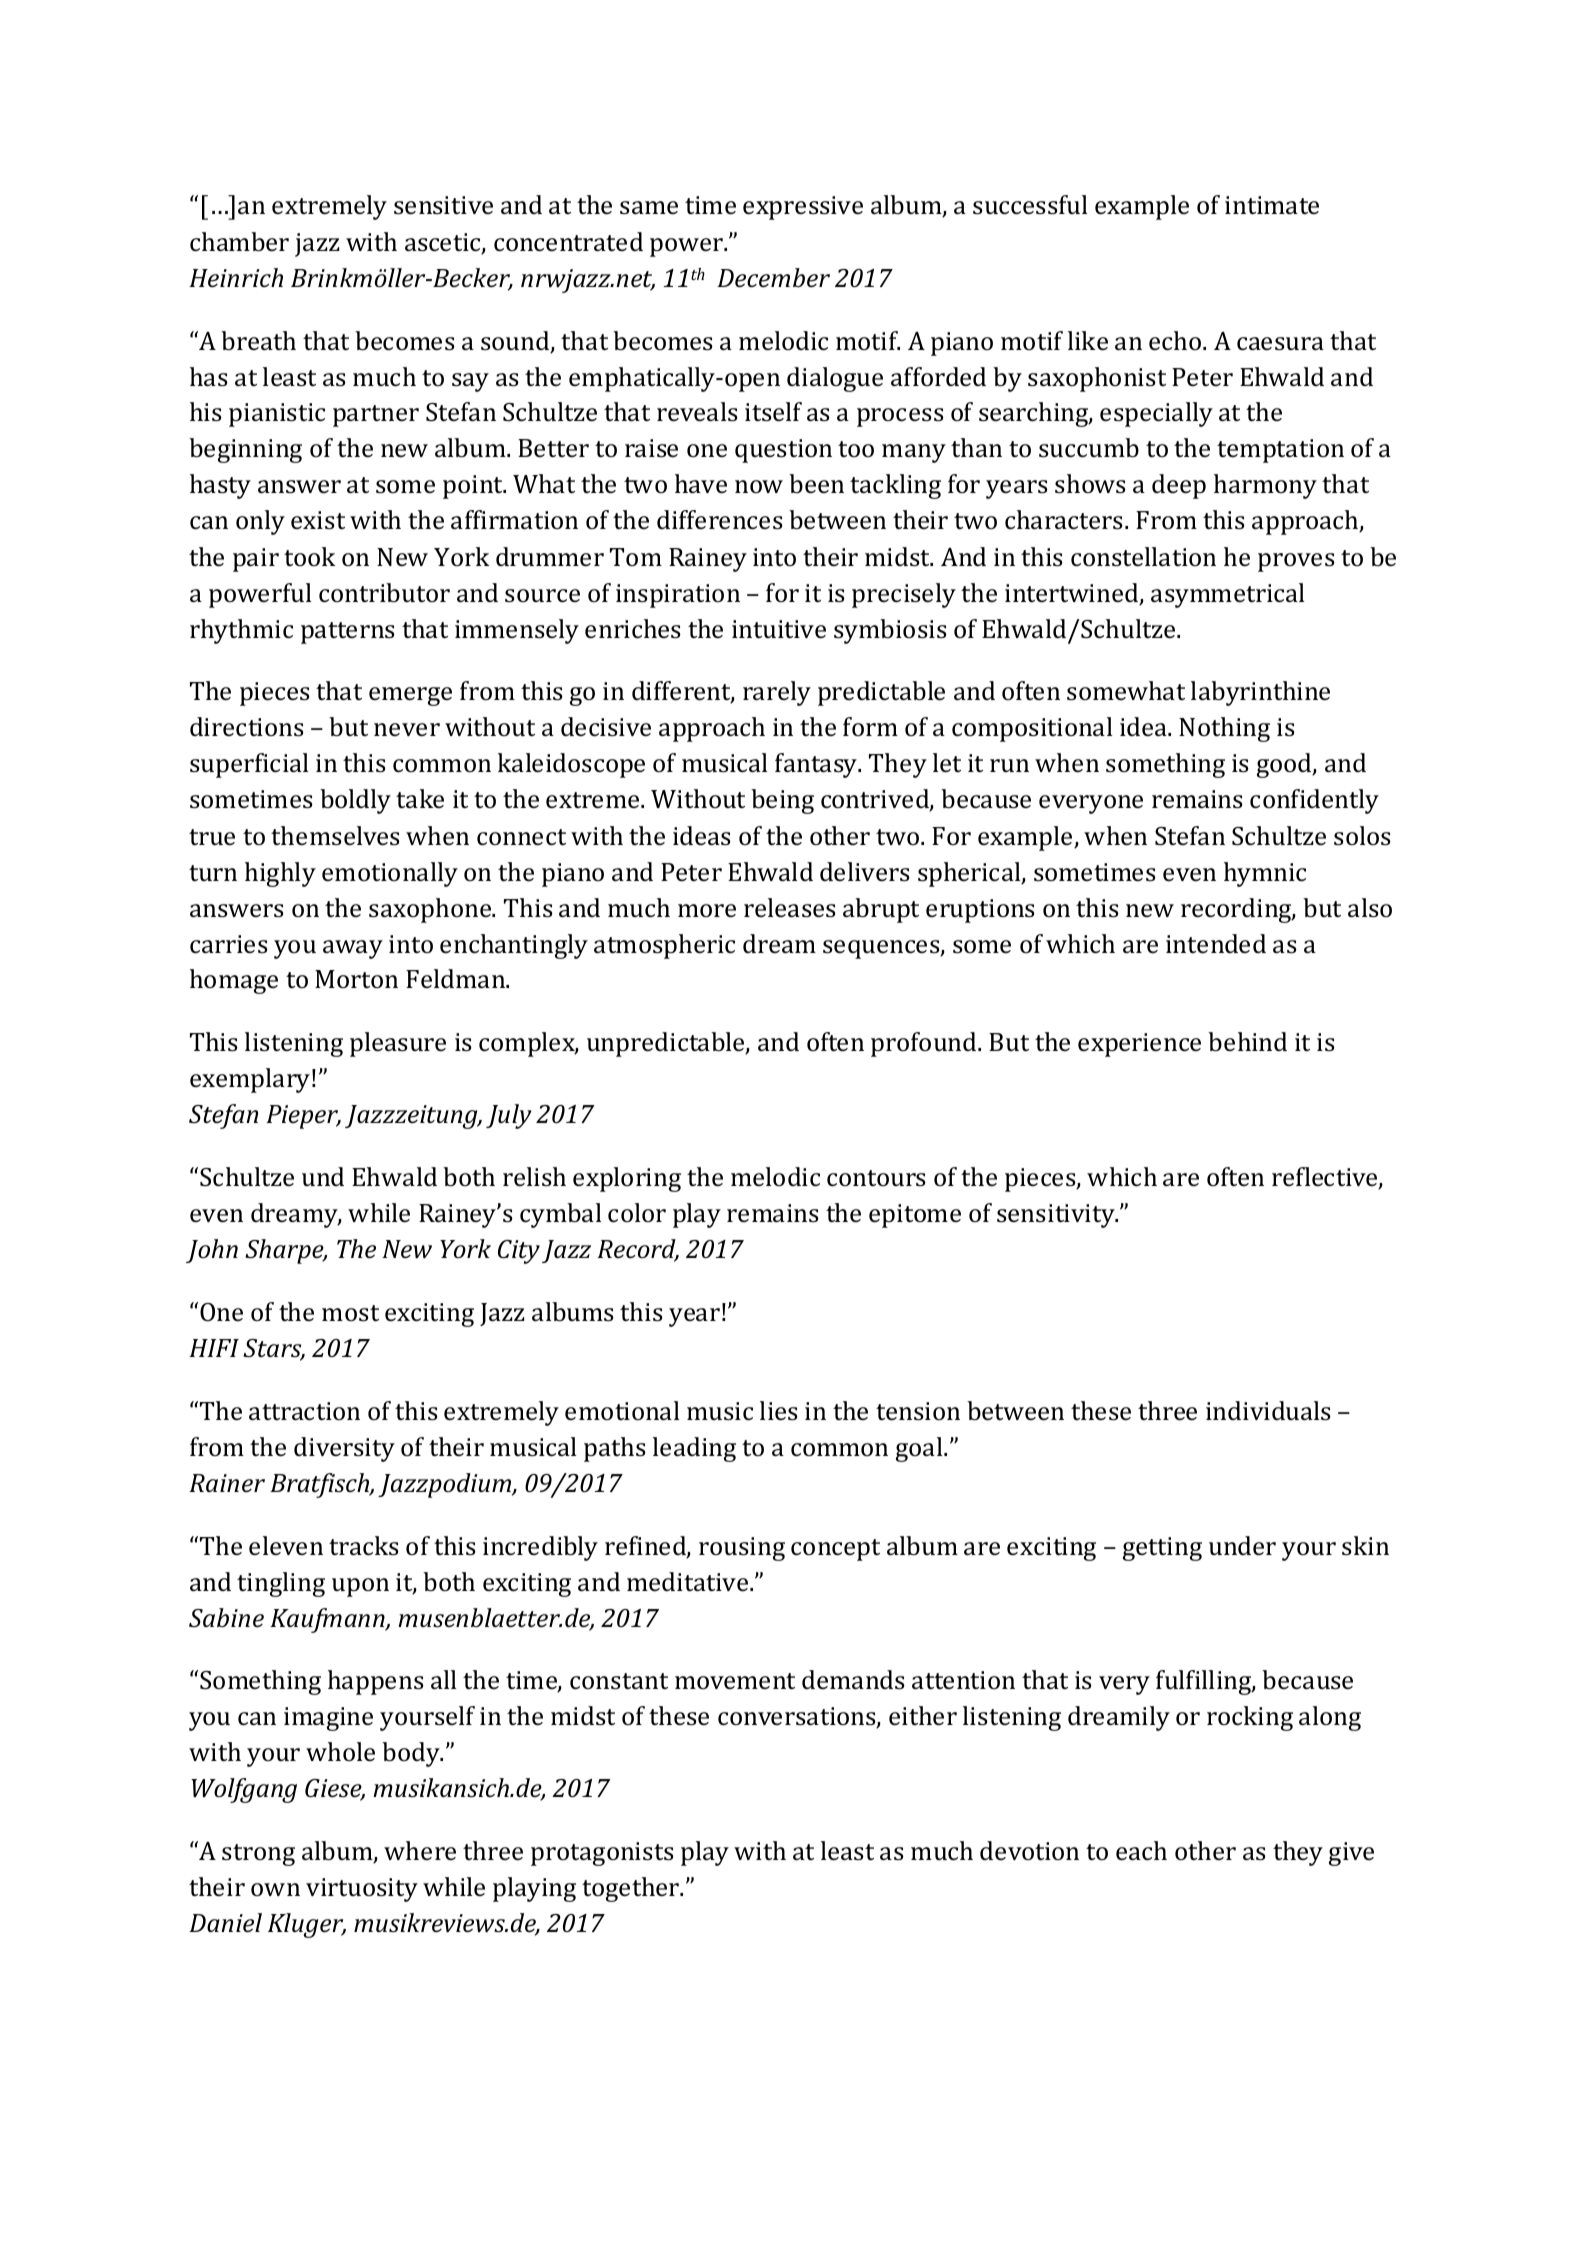  Describe the element at coordinates (779, 1411) in the screenshot. I see `lies` at that location.
